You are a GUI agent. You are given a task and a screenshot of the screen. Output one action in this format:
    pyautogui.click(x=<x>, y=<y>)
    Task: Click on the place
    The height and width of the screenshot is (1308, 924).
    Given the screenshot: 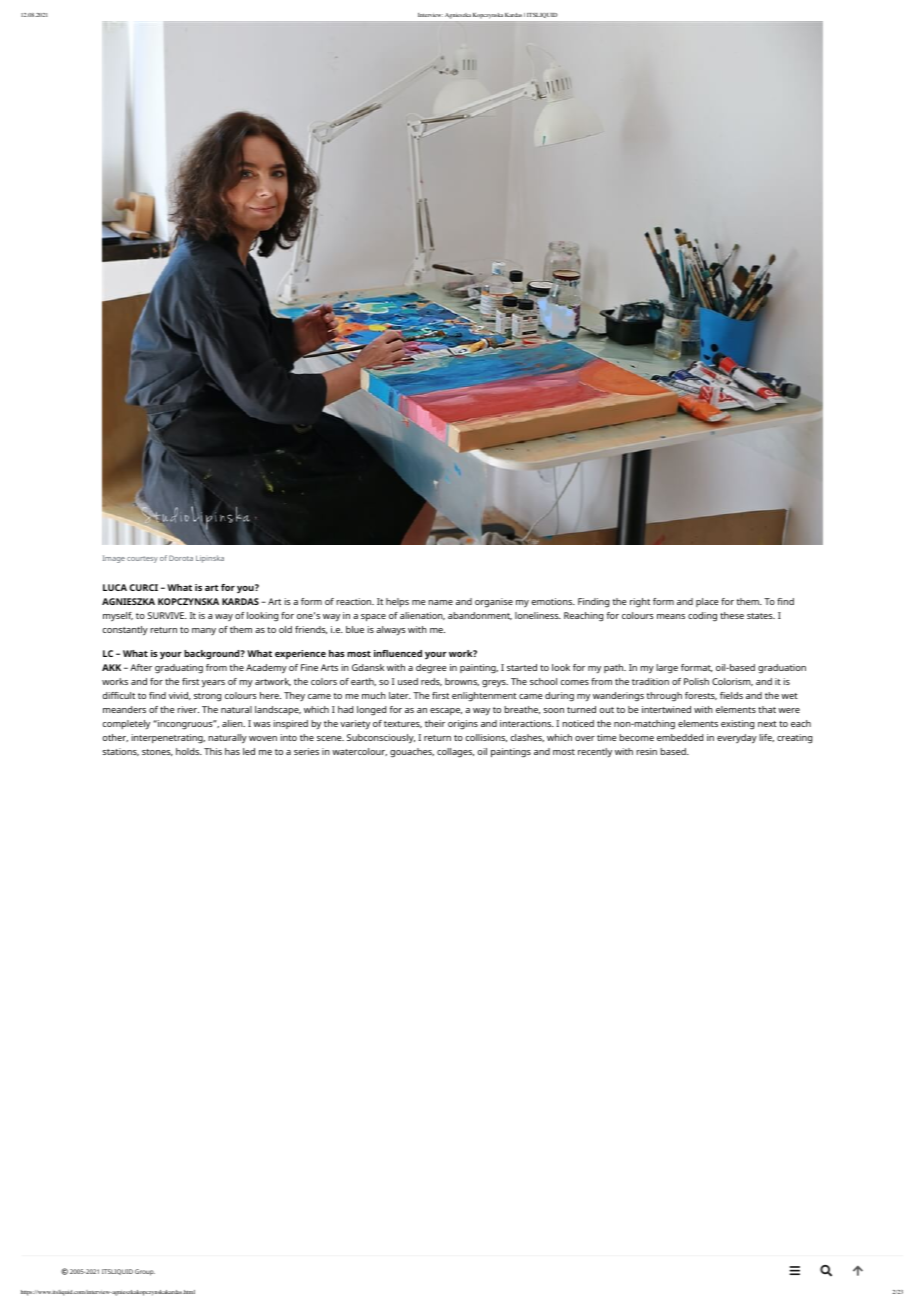 What is the action you would take?
    pyautogui.click(x=707, y=602)
